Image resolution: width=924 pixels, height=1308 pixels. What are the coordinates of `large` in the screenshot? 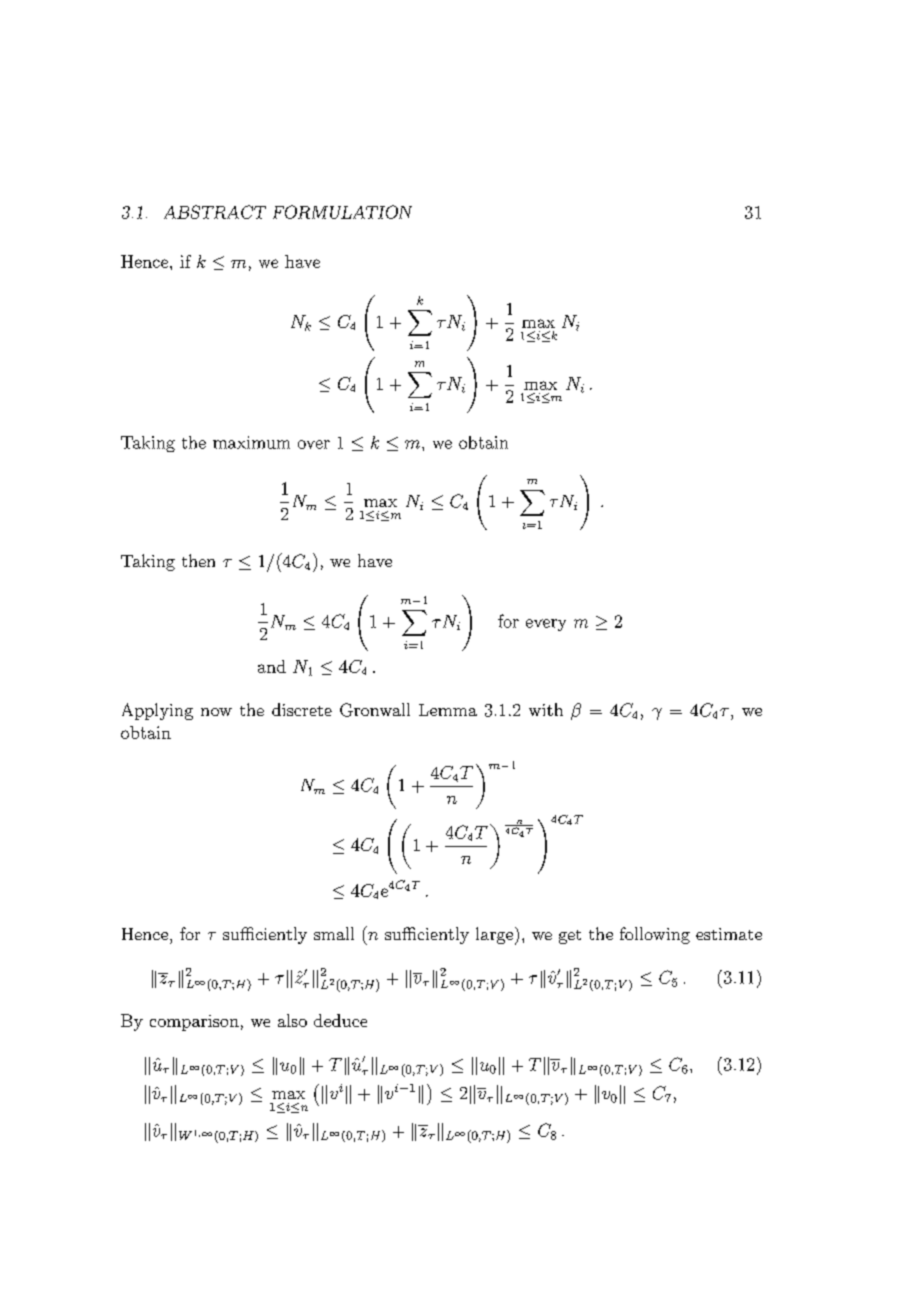 It's located at (496, 936).
